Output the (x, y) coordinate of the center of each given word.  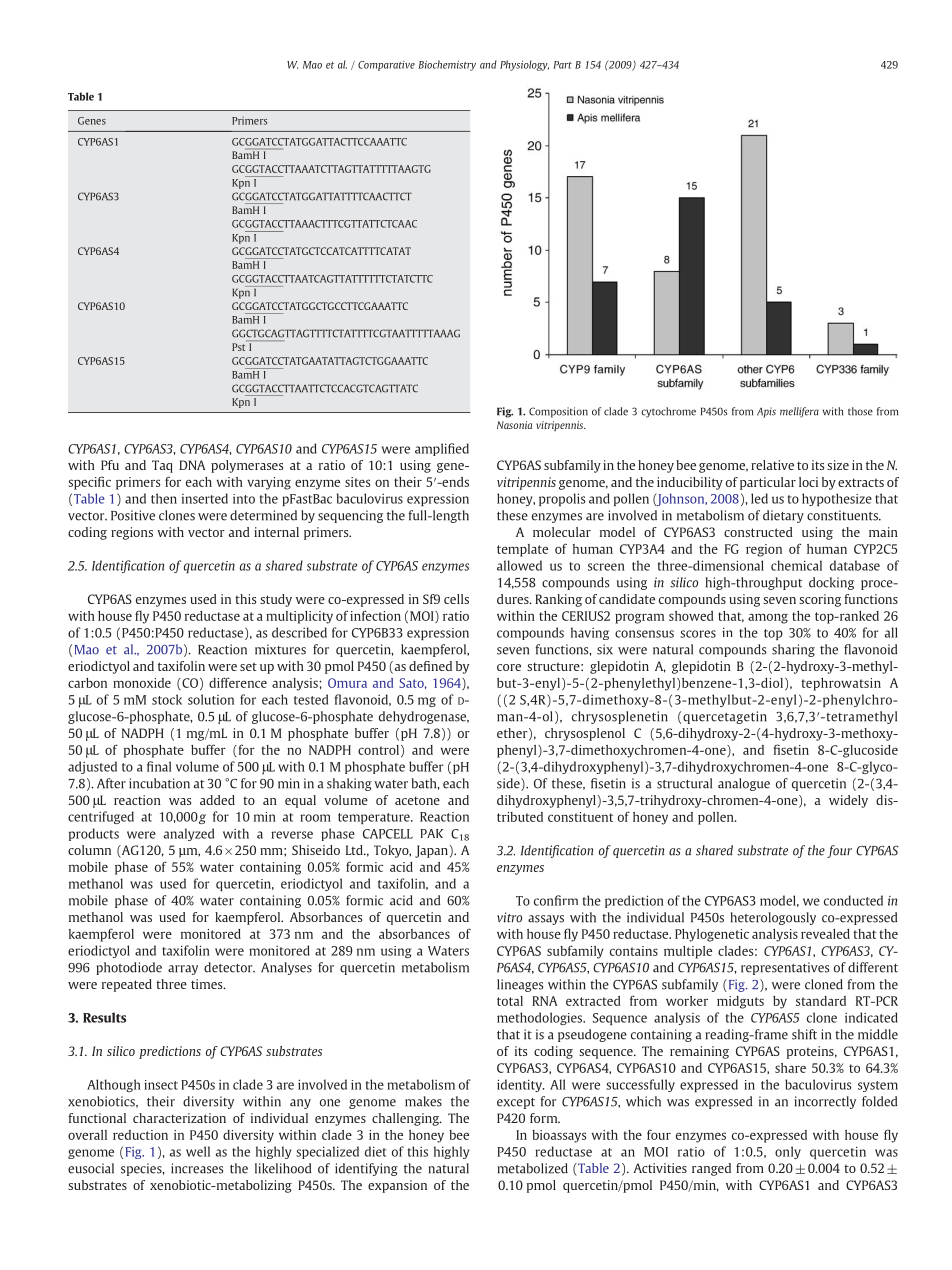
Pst (238, 347)
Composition (558, 412)
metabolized (533, 1168)
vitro (509, 917)
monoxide (142, 683)
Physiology (524, 65)
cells (456, 599)
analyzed (189, 834)
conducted (853, 900)
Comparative (386, 66)
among (768, 618)
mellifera (799, 412)
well (198, 1151)
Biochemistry (447, 65)
